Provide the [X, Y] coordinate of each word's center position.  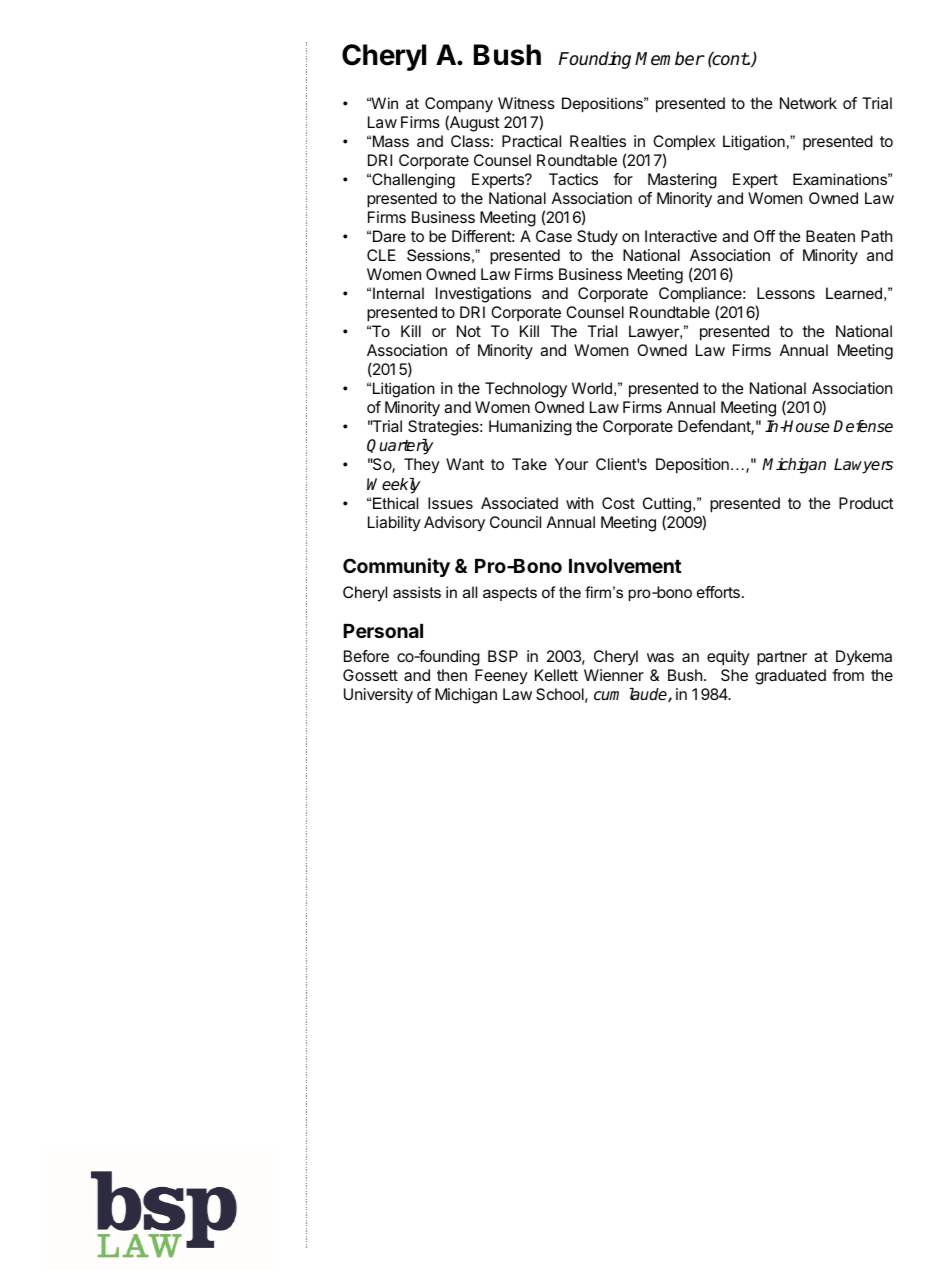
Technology [526, 390]
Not [469, 331]
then [452, 675]
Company [459, 105]
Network [808, 103]
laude [649, 695]
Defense [863, 426]
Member [669, 58]
